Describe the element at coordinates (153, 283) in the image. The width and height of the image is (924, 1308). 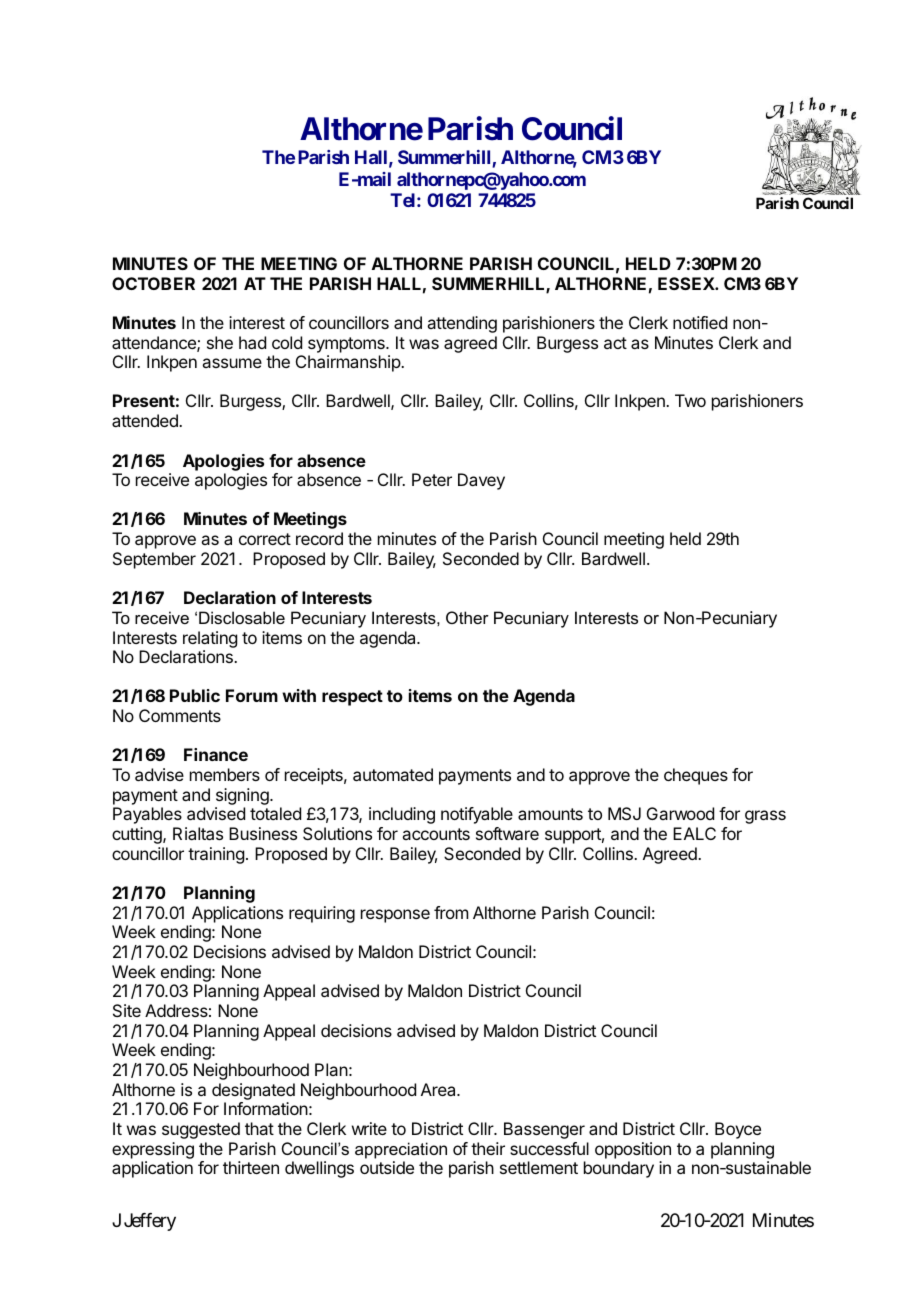
I see `OCTOBER` at that location.
